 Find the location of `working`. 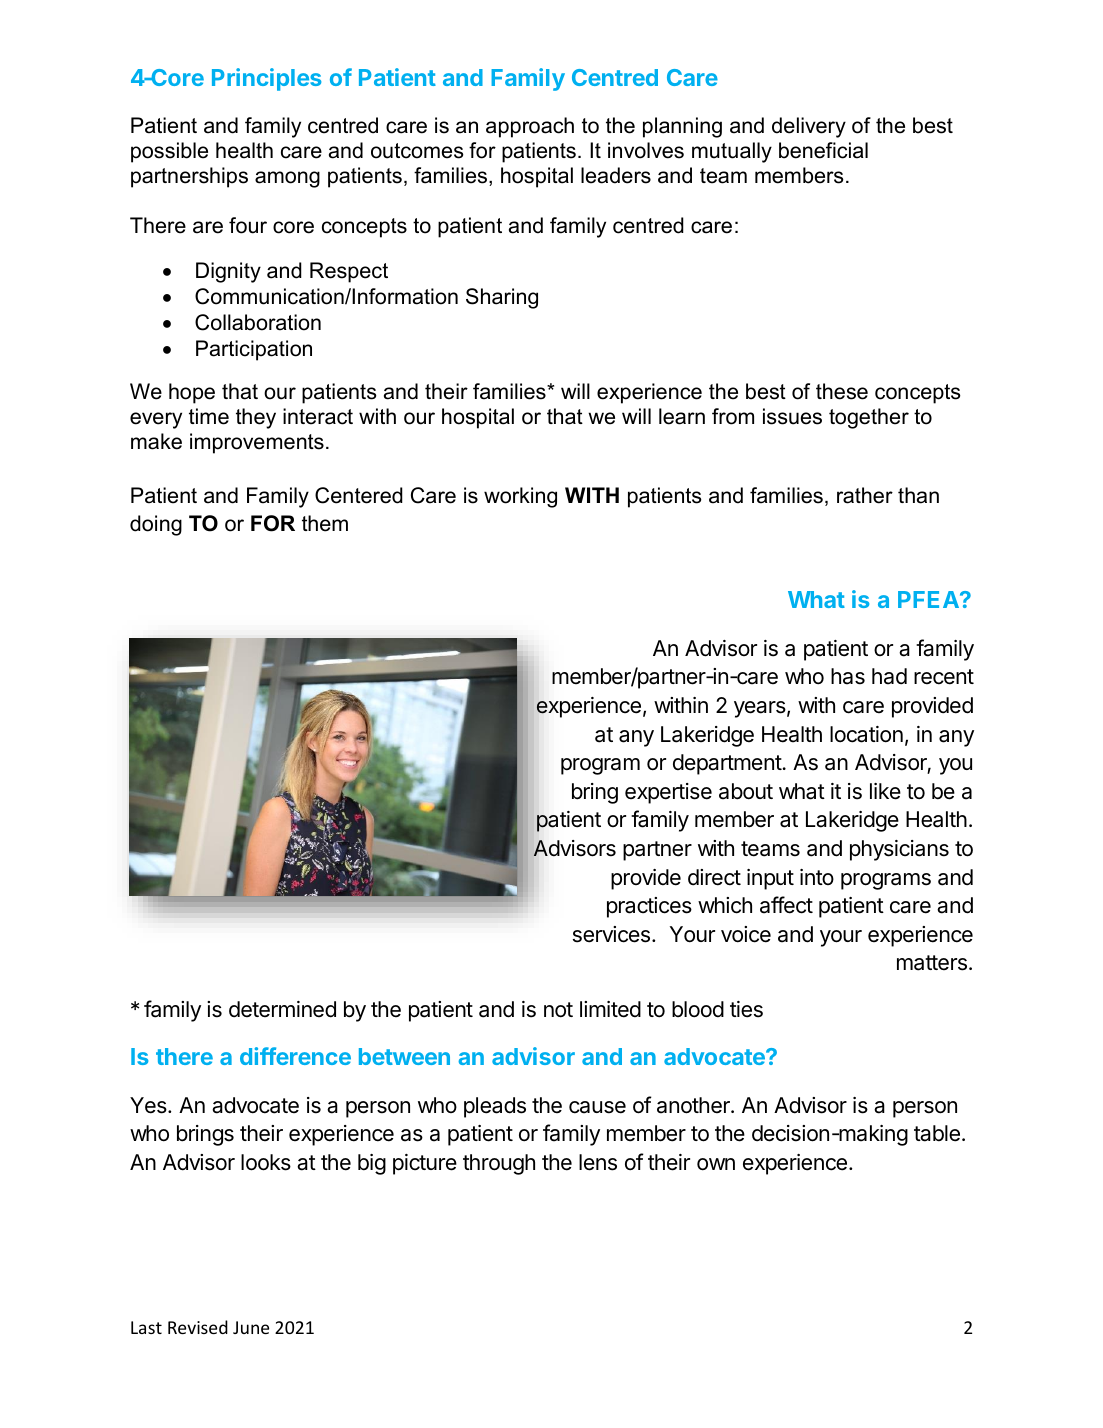

working is located at coordinates (520, 497).
